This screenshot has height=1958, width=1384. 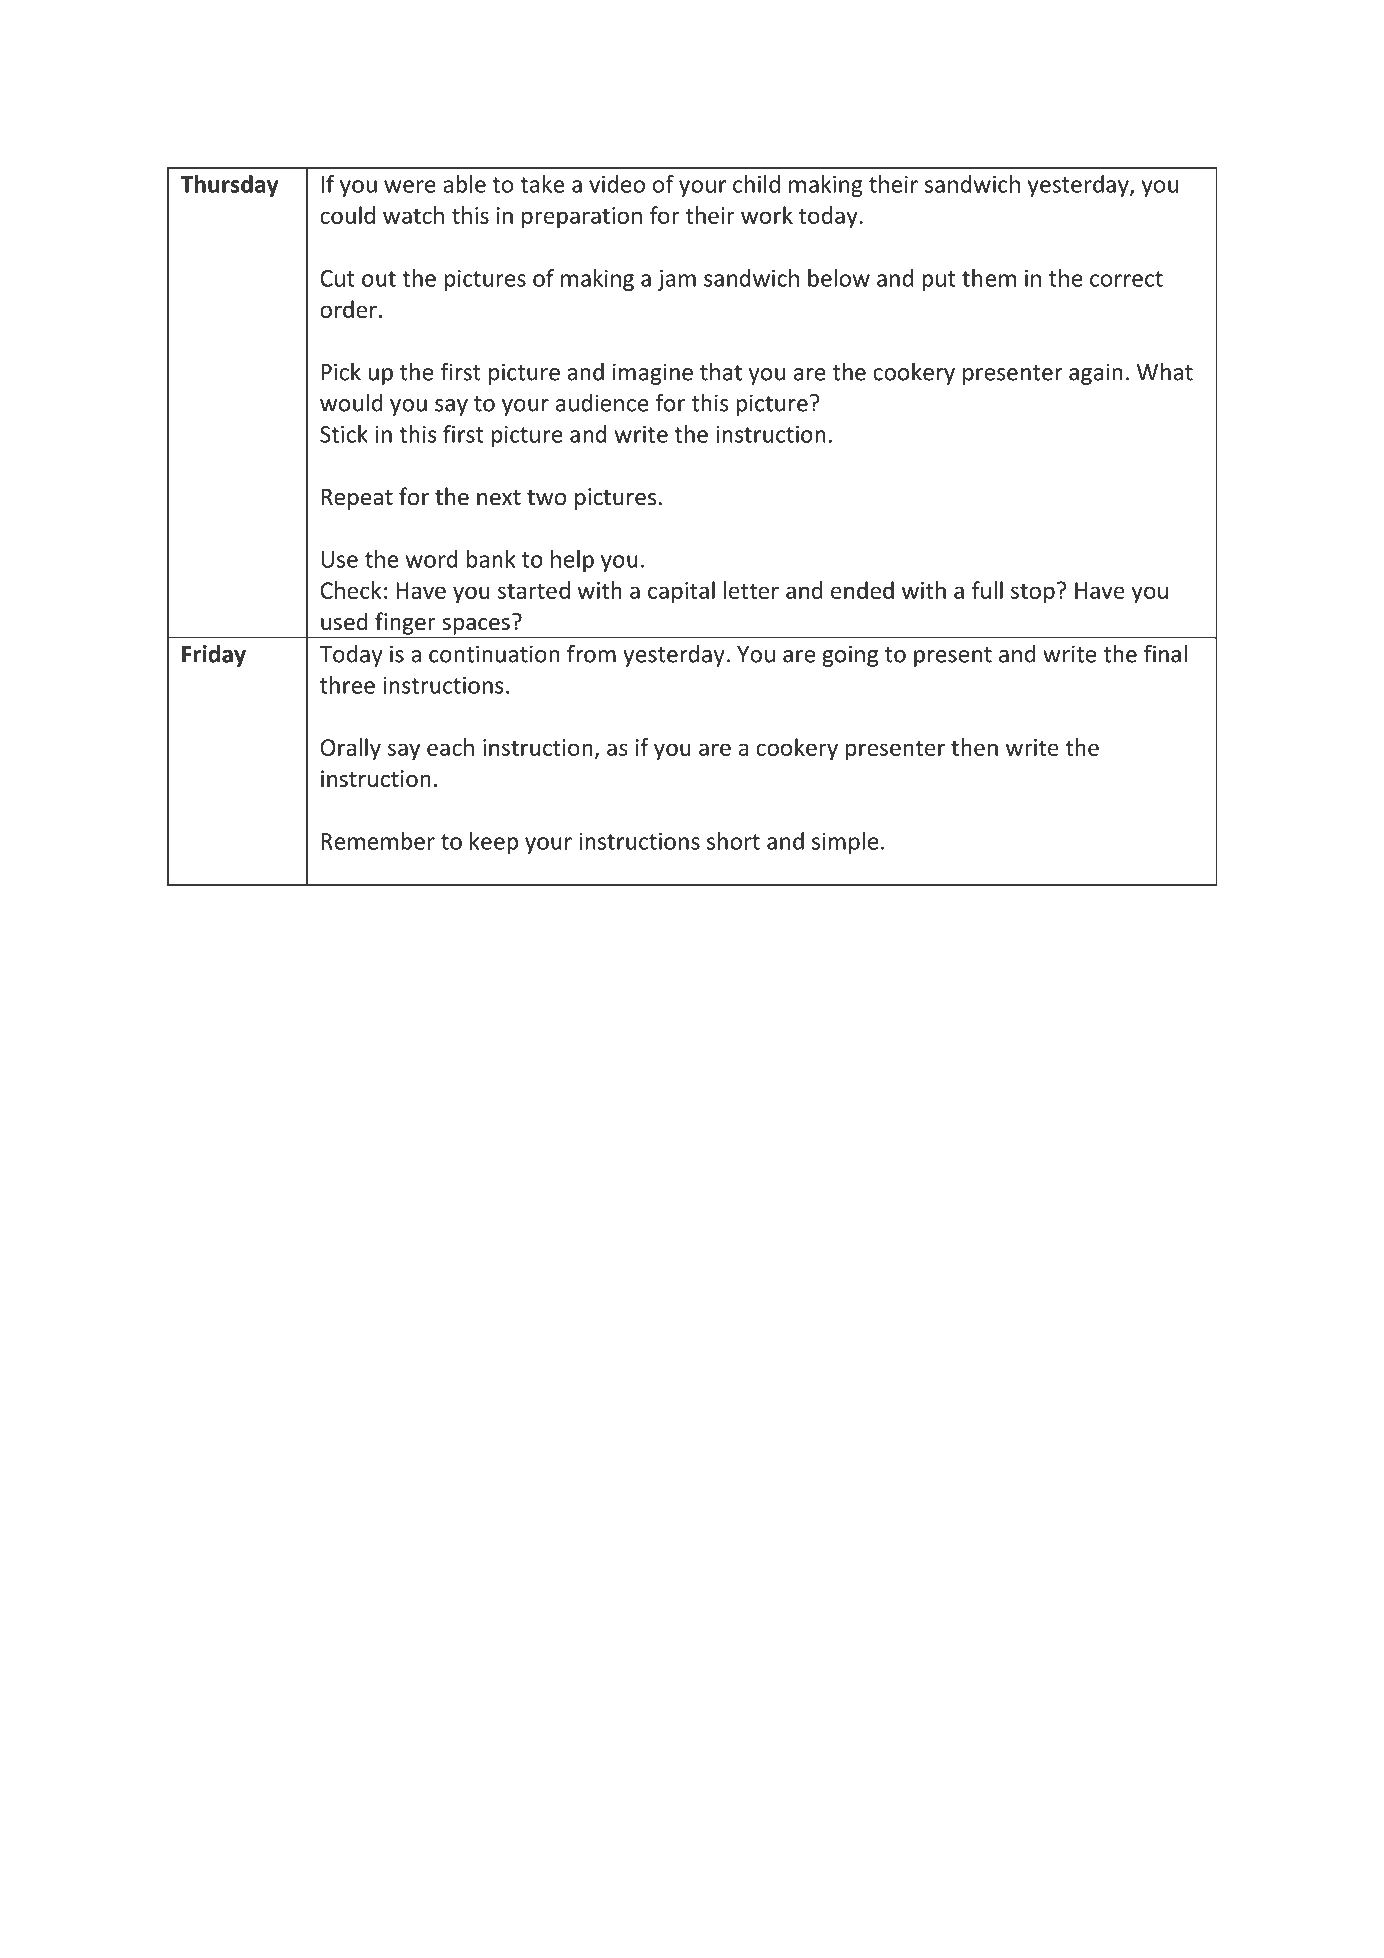 What do you see at coordinates (546, 498) in the screenshot?
I see `two` at bounding box center [546, 498].
